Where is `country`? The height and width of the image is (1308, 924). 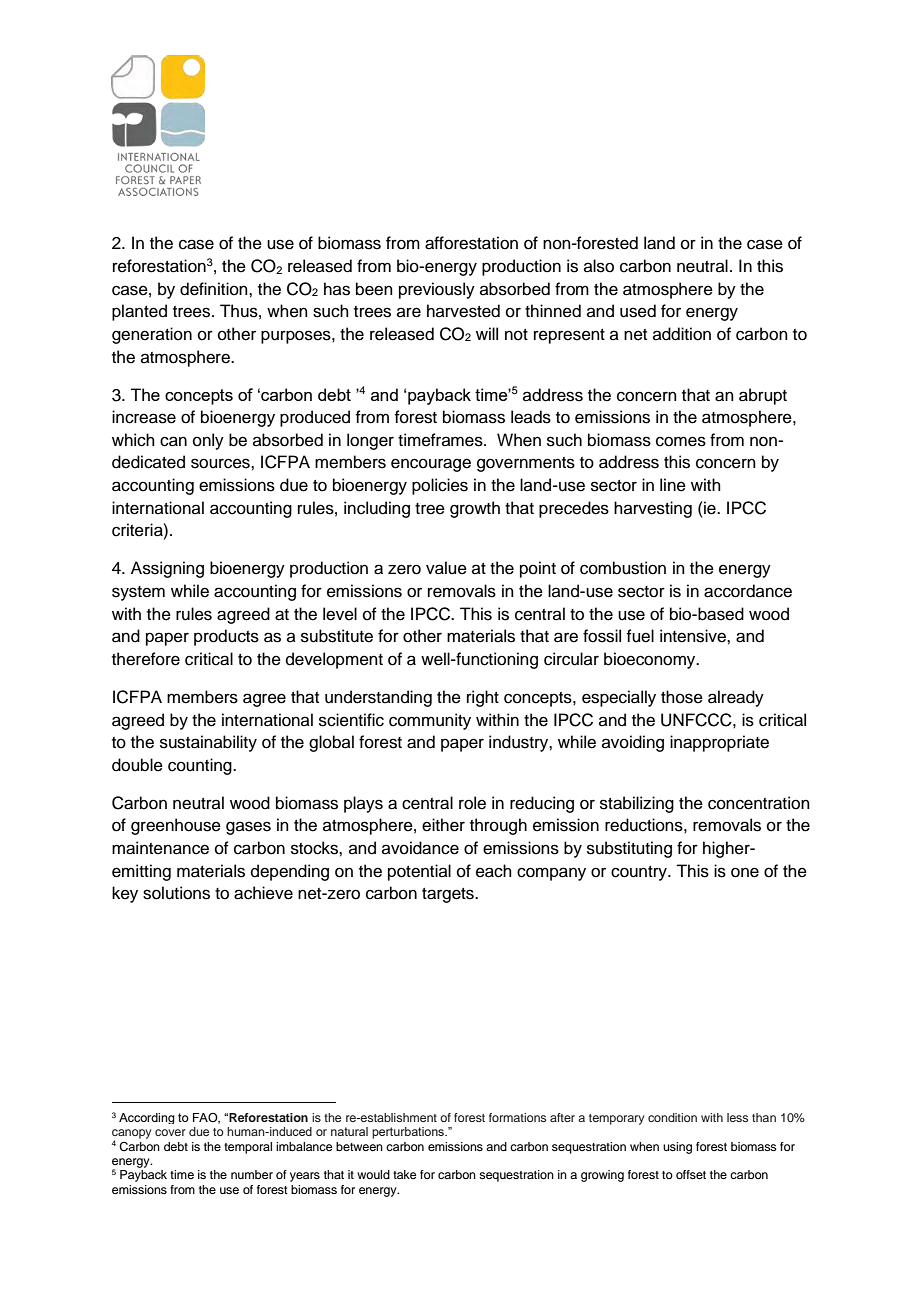
country is located at coordinates (640, 873).
